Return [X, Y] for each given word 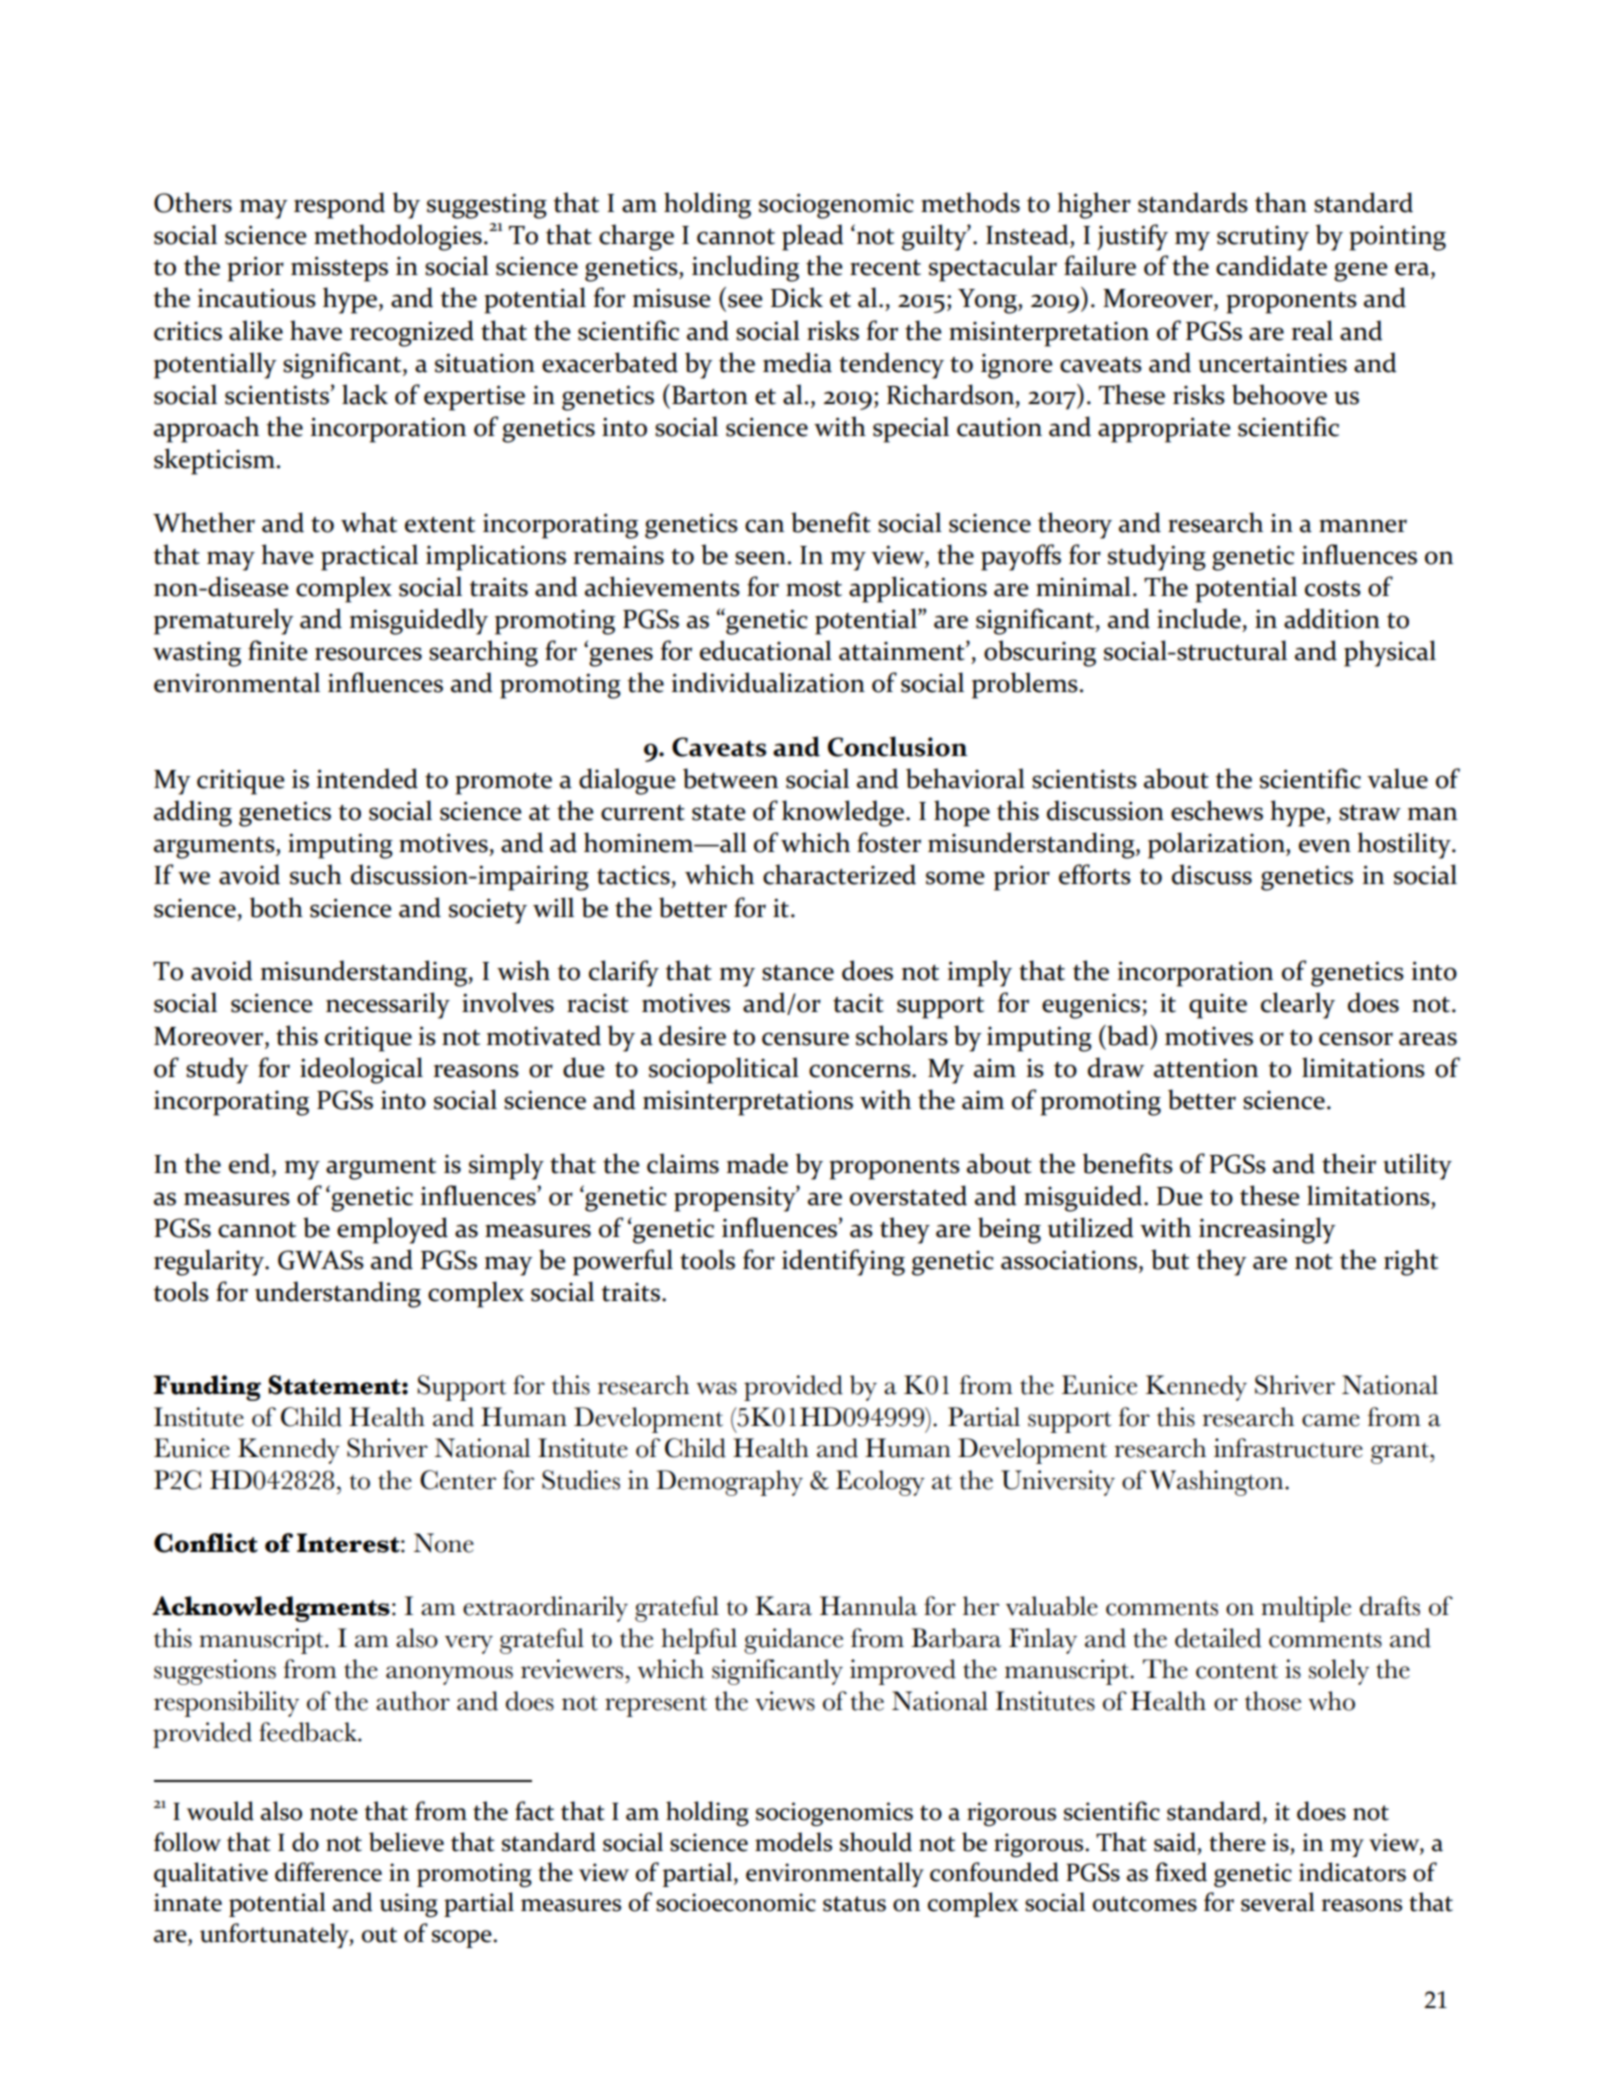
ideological [361, 1070]
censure [805, 1039]
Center [458, 1480]
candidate [1271, 265]
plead [813, 237]
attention [1206, 1068]
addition [1332, 618]
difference [328, 1872]
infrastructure [1288, 1448]
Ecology [880, 1483]
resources [368, 654]
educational [766, 650]
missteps [339, 269]
